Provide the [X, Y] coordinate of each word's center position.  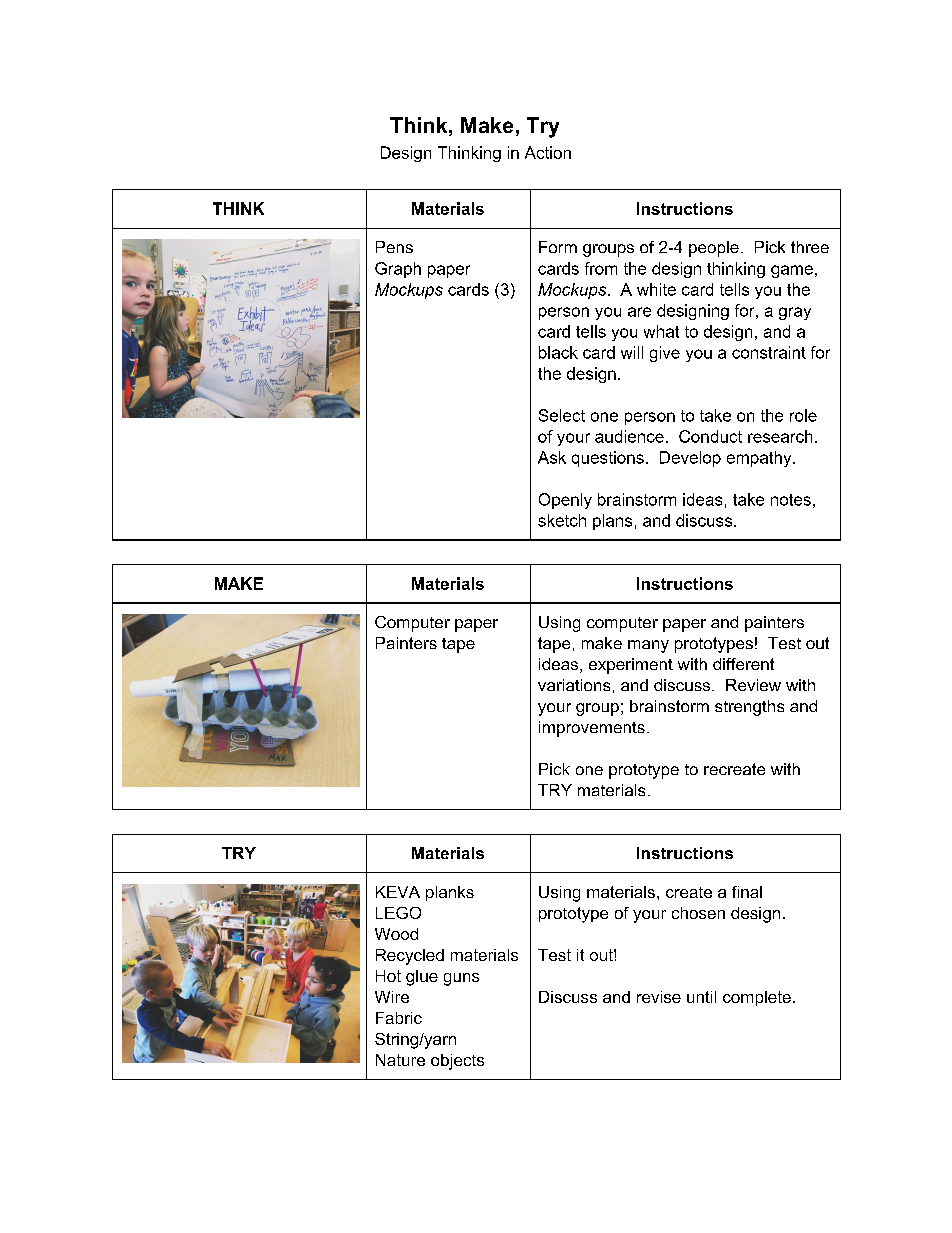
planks [450, 893]
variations [574, 685]
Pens [394, 247]
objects [457, 1062]
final [747, 892]
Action [548, 152]
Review [753, 685]
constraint [769, 352]
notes [791, 500]
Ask [552, 457]
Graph [398, 270]
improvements [592, 729]
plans [612, 522]
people [714, 249]
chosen [698, 913]
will [632, 352]
